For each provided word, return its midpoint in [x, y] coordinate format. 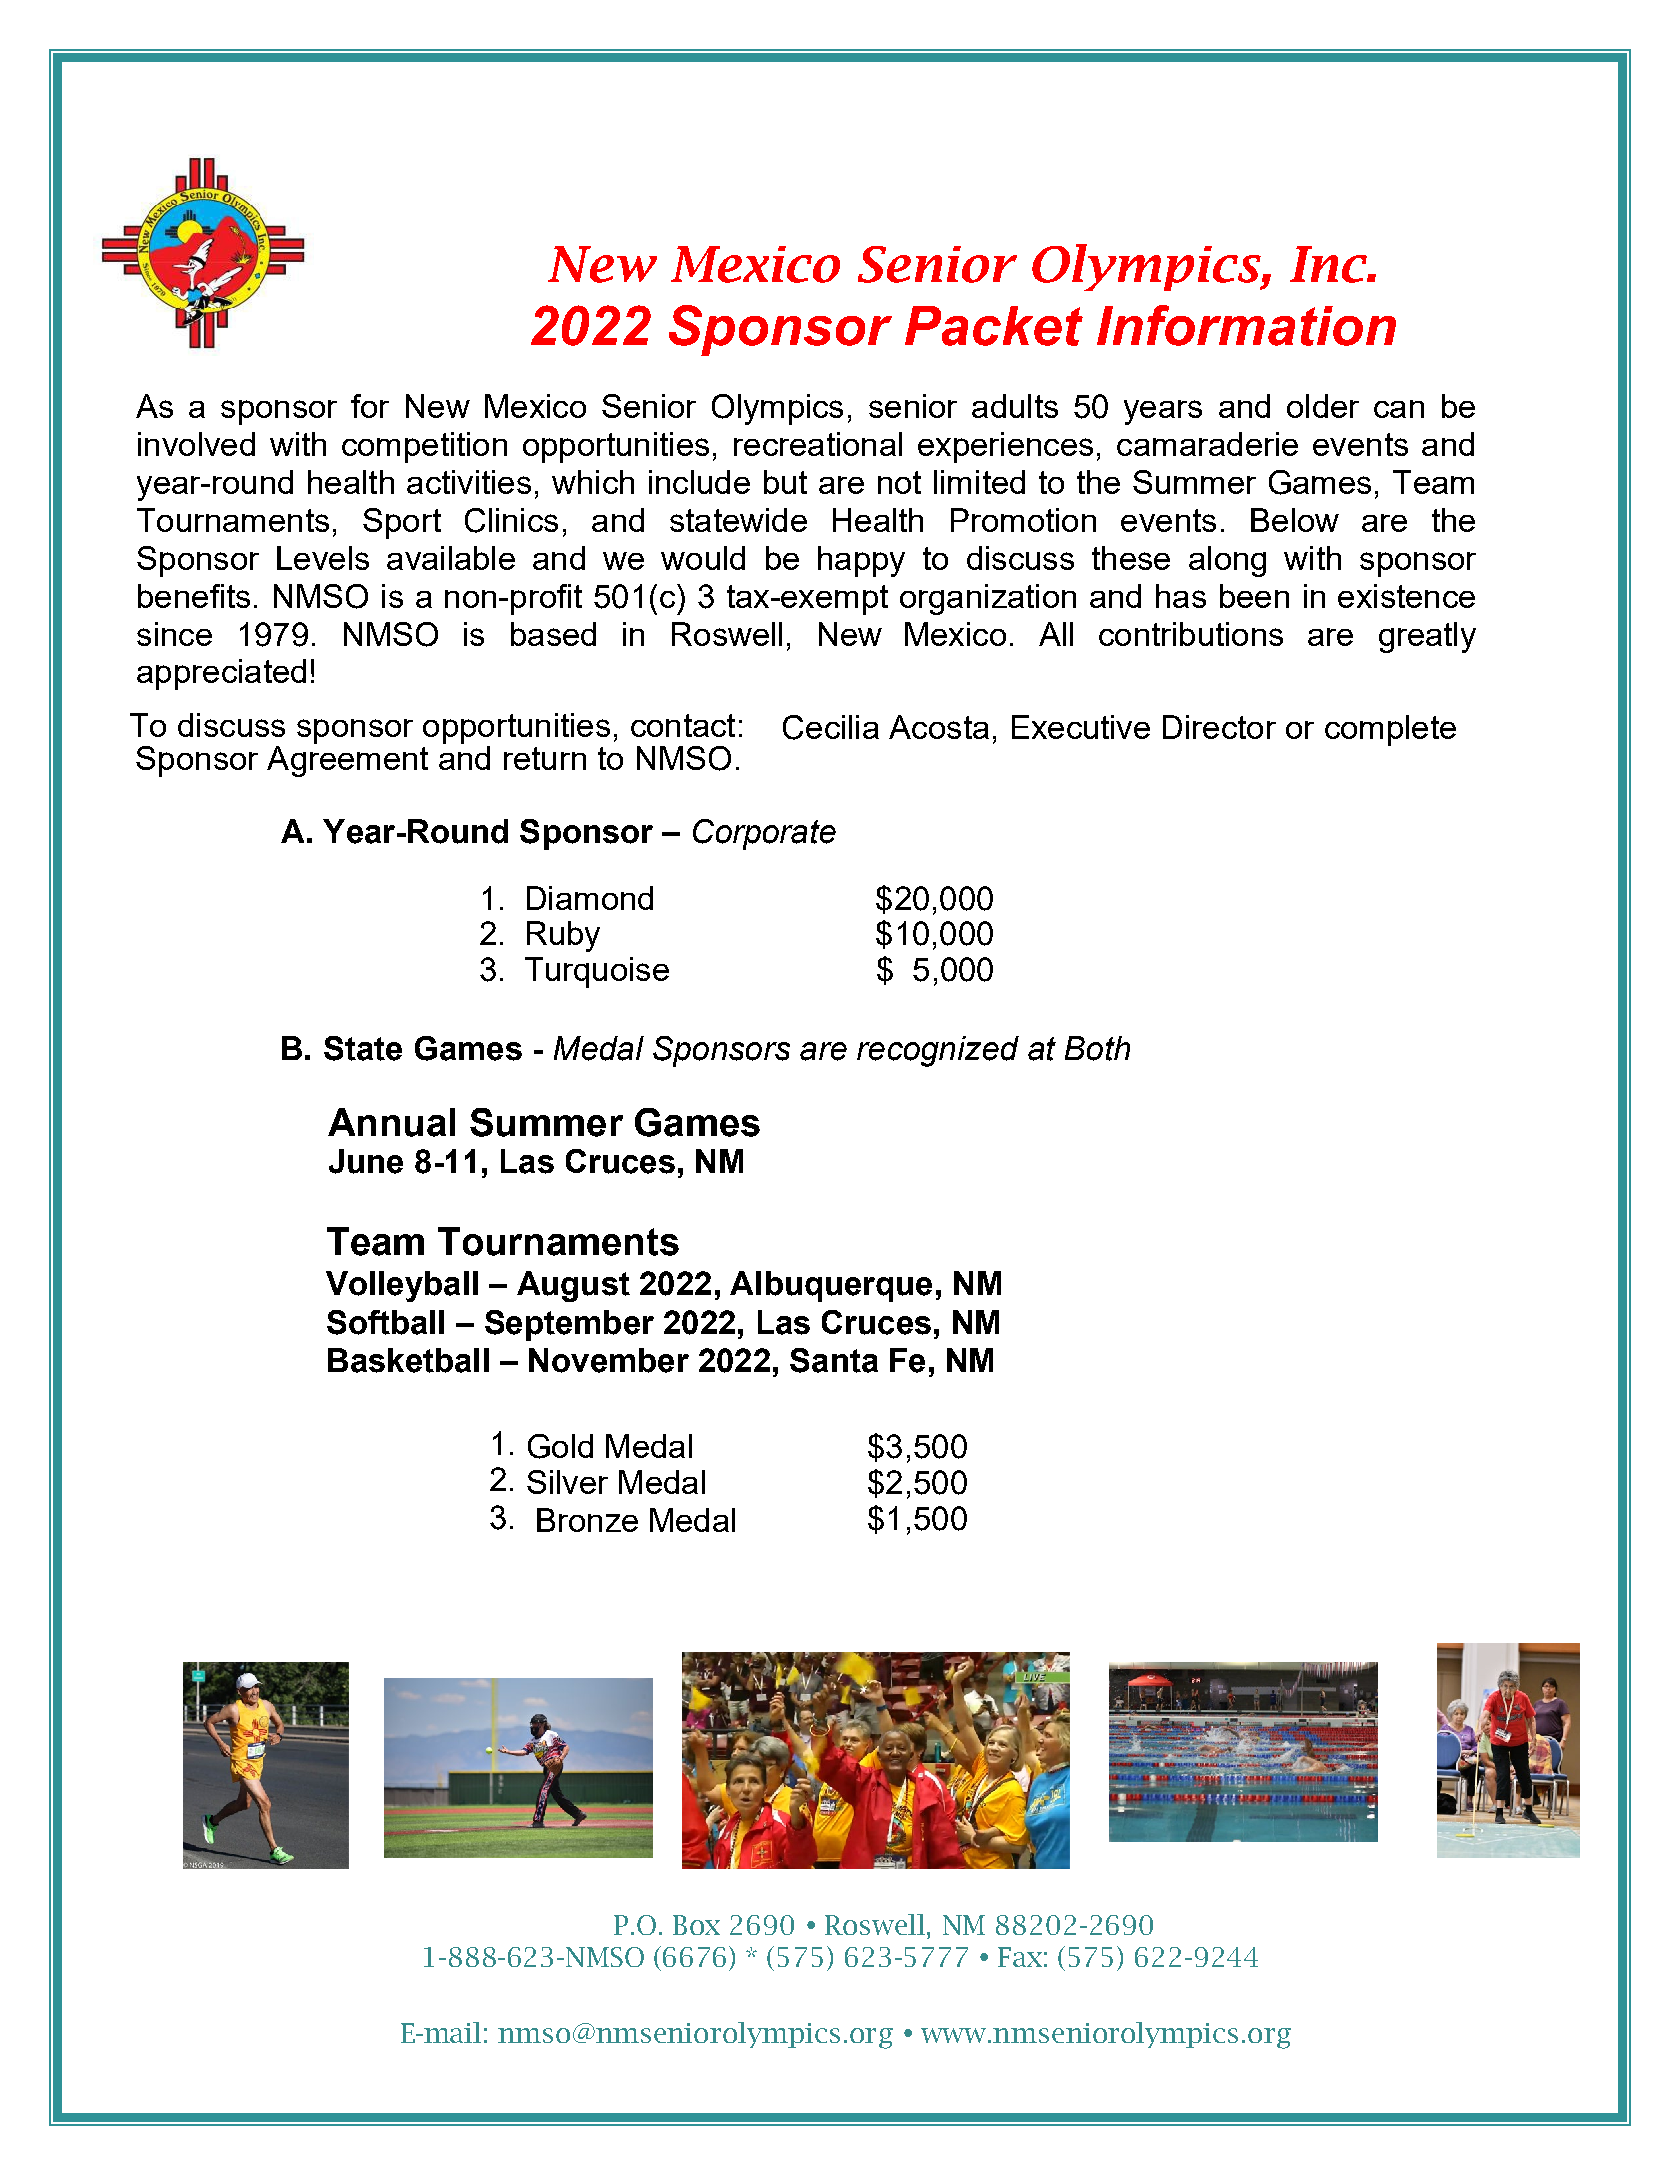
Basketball [408, 1360]
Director [1219, 727]
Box [696, 1925]
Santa [834, 1360]
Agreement [347, 761]
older [1323, 406]
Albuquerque [831, 1286]
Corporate [764, 834]
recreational [818, 444]
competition [424, 447]
